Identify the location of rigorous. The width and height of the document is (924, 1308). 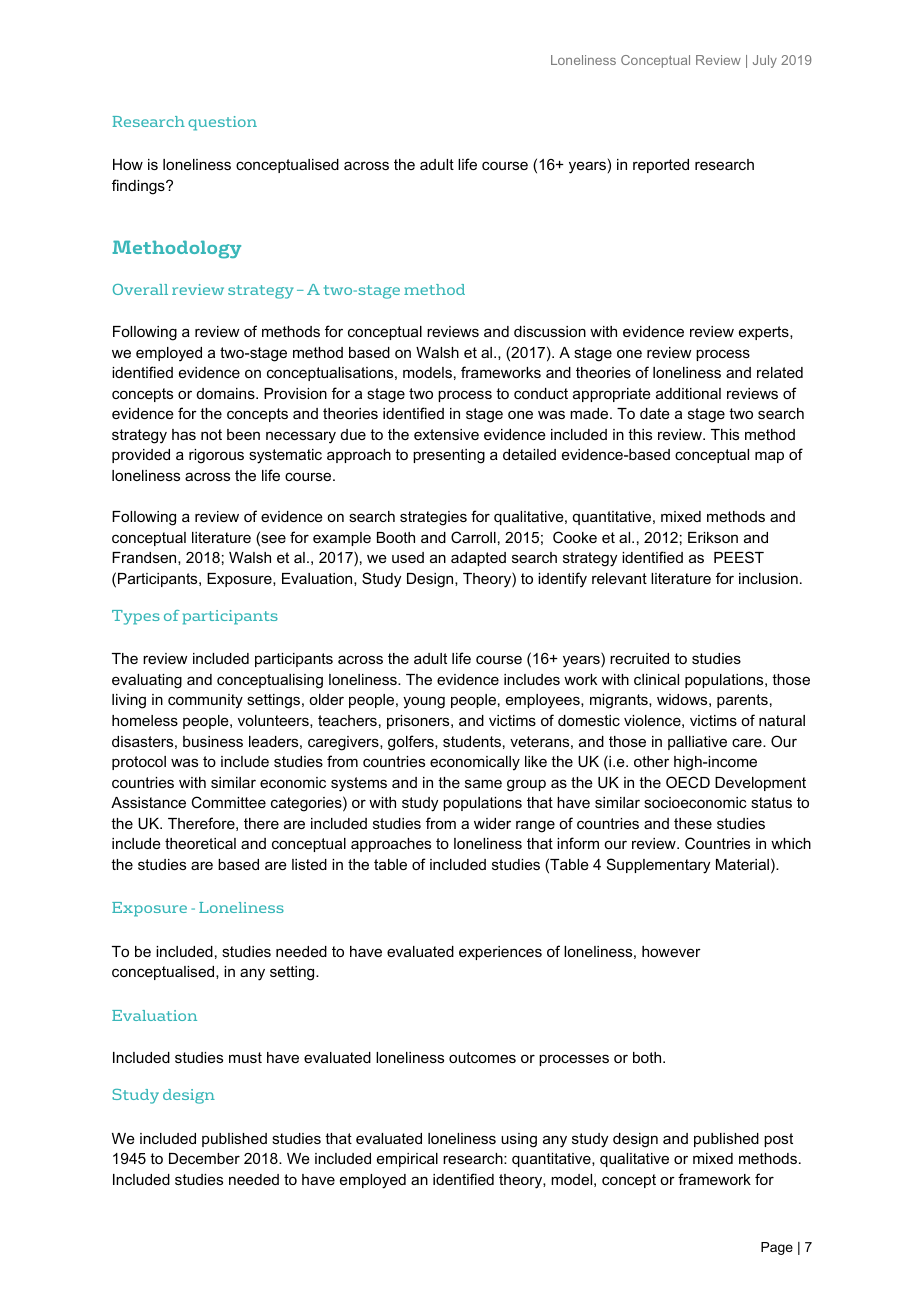
(216, 456).
